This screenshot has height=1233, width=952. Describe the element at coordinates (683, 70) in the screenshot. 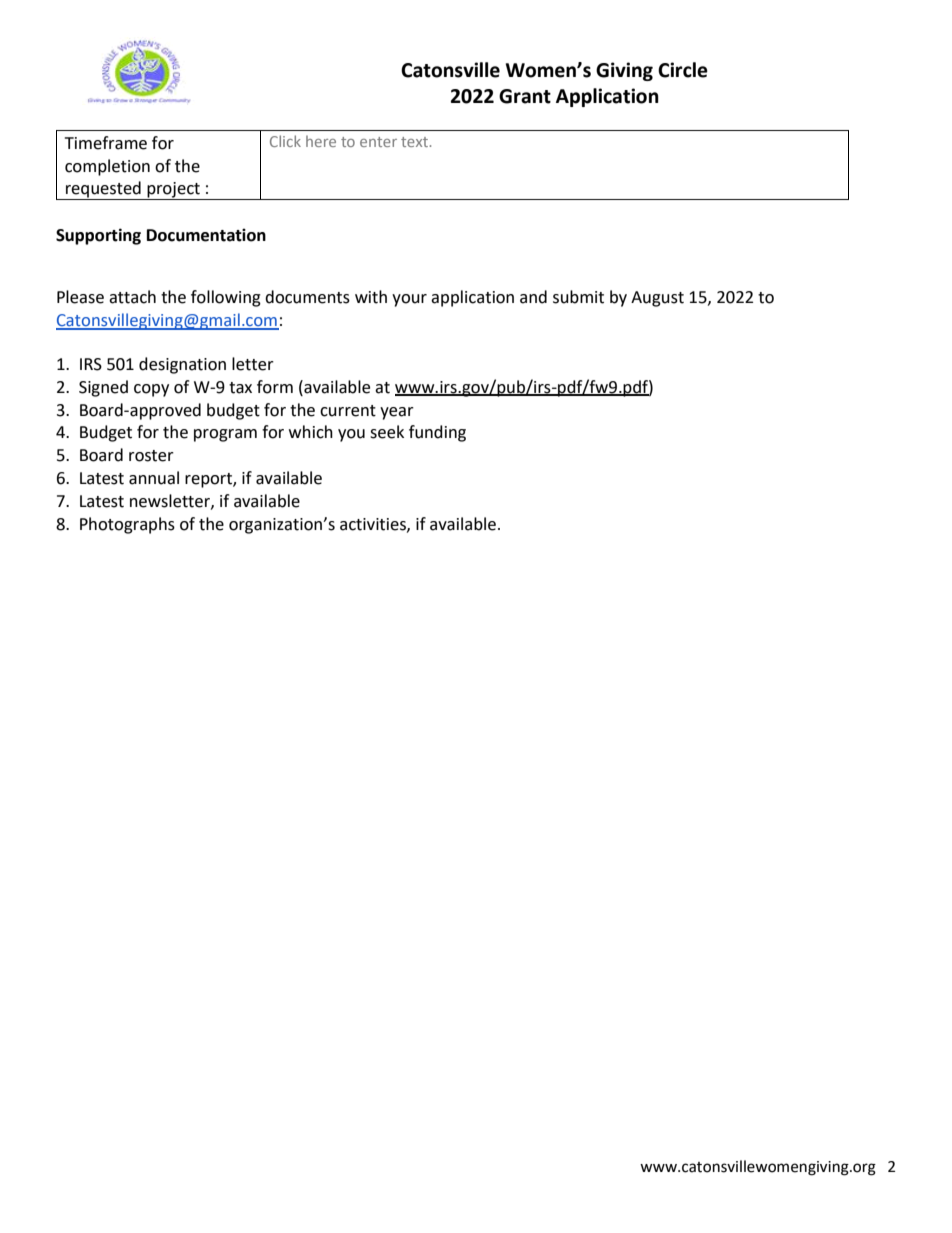

I see `Circle` at that location.
